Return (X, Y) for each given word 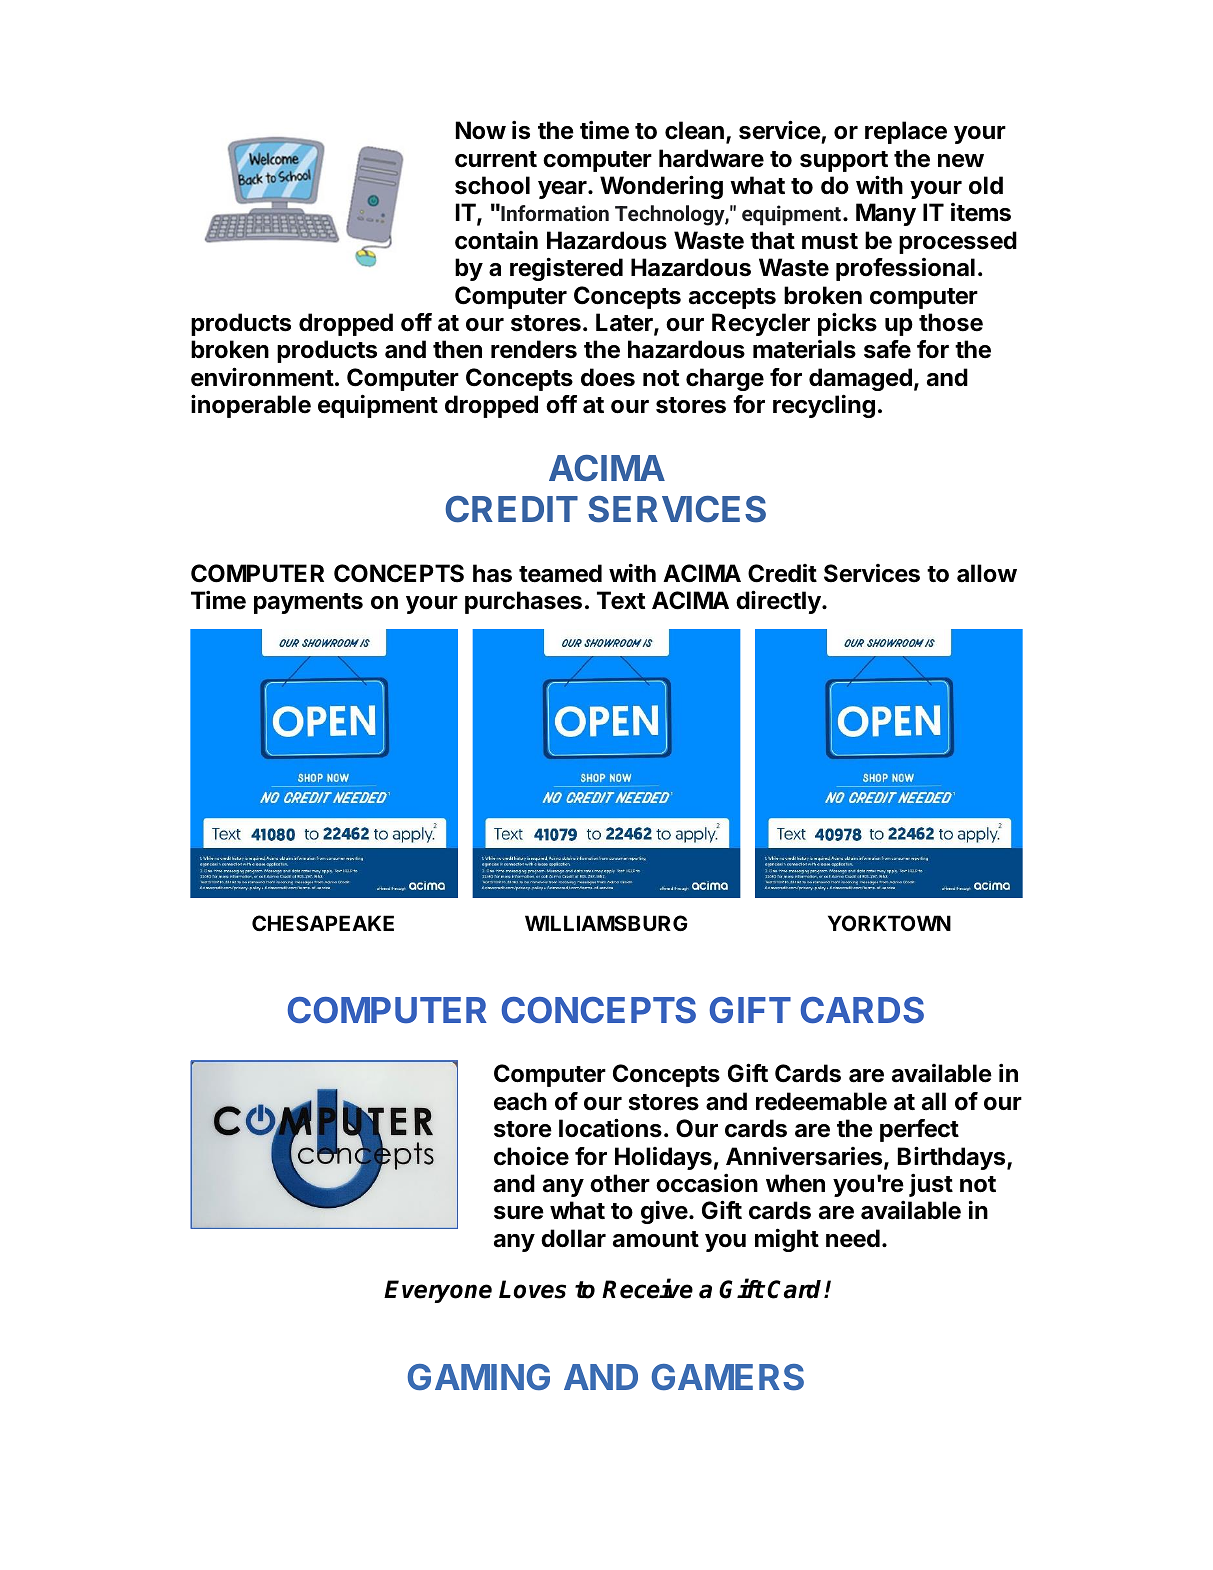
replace (906, 132)
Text (621, 600)
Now (481, 130)
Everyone (438, 1291)
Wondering (661, 187)
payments (308, 603)
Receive (647, 1289)
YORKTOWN (889, 923)
